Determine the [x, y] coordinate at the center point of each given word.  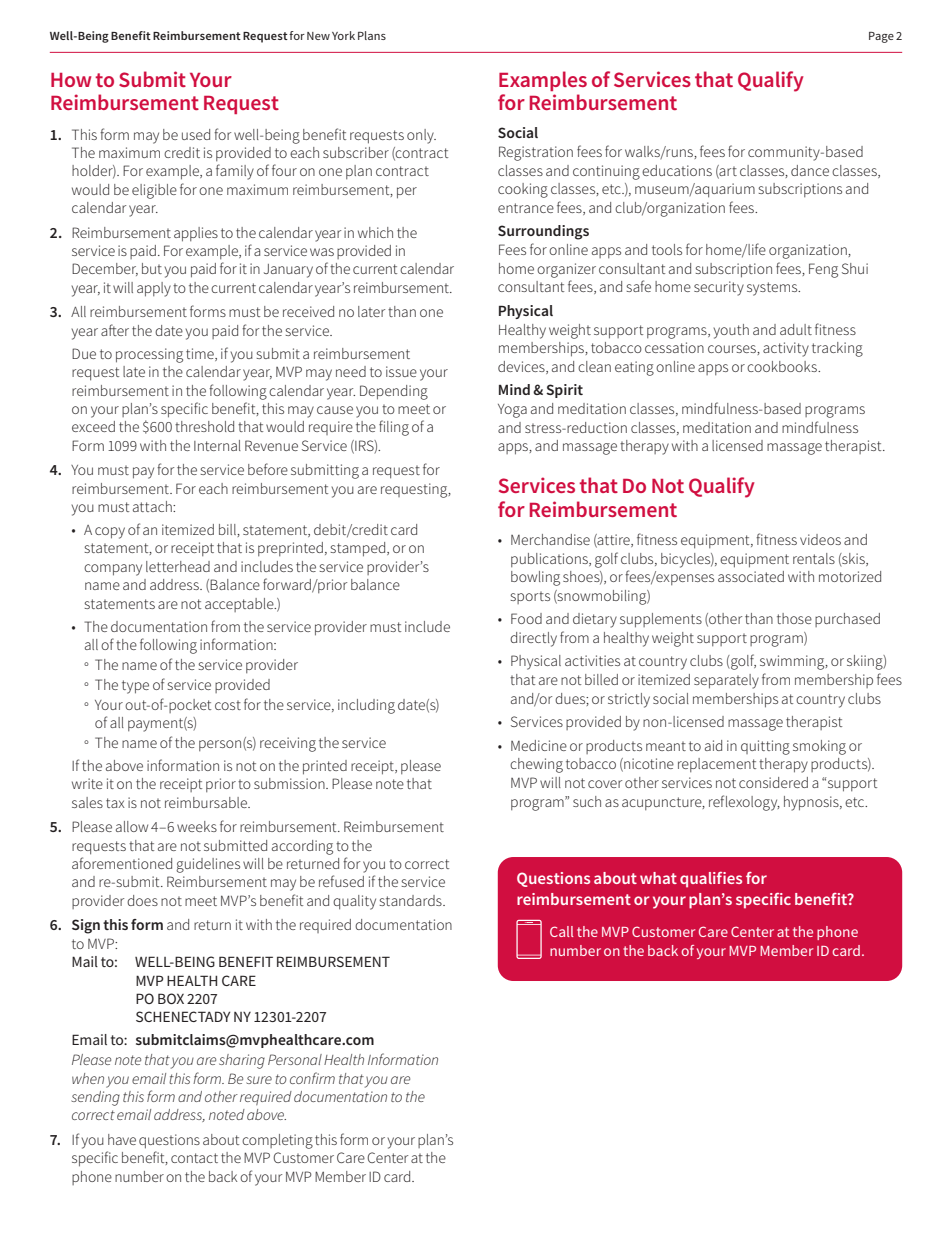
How [71, 80]
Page [881, 37]
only [421, 136]
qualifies [711, 880]
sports [530, 597]
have [122, 1139]
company [113, 570]
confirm [312, 1078]
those [794, 618]
